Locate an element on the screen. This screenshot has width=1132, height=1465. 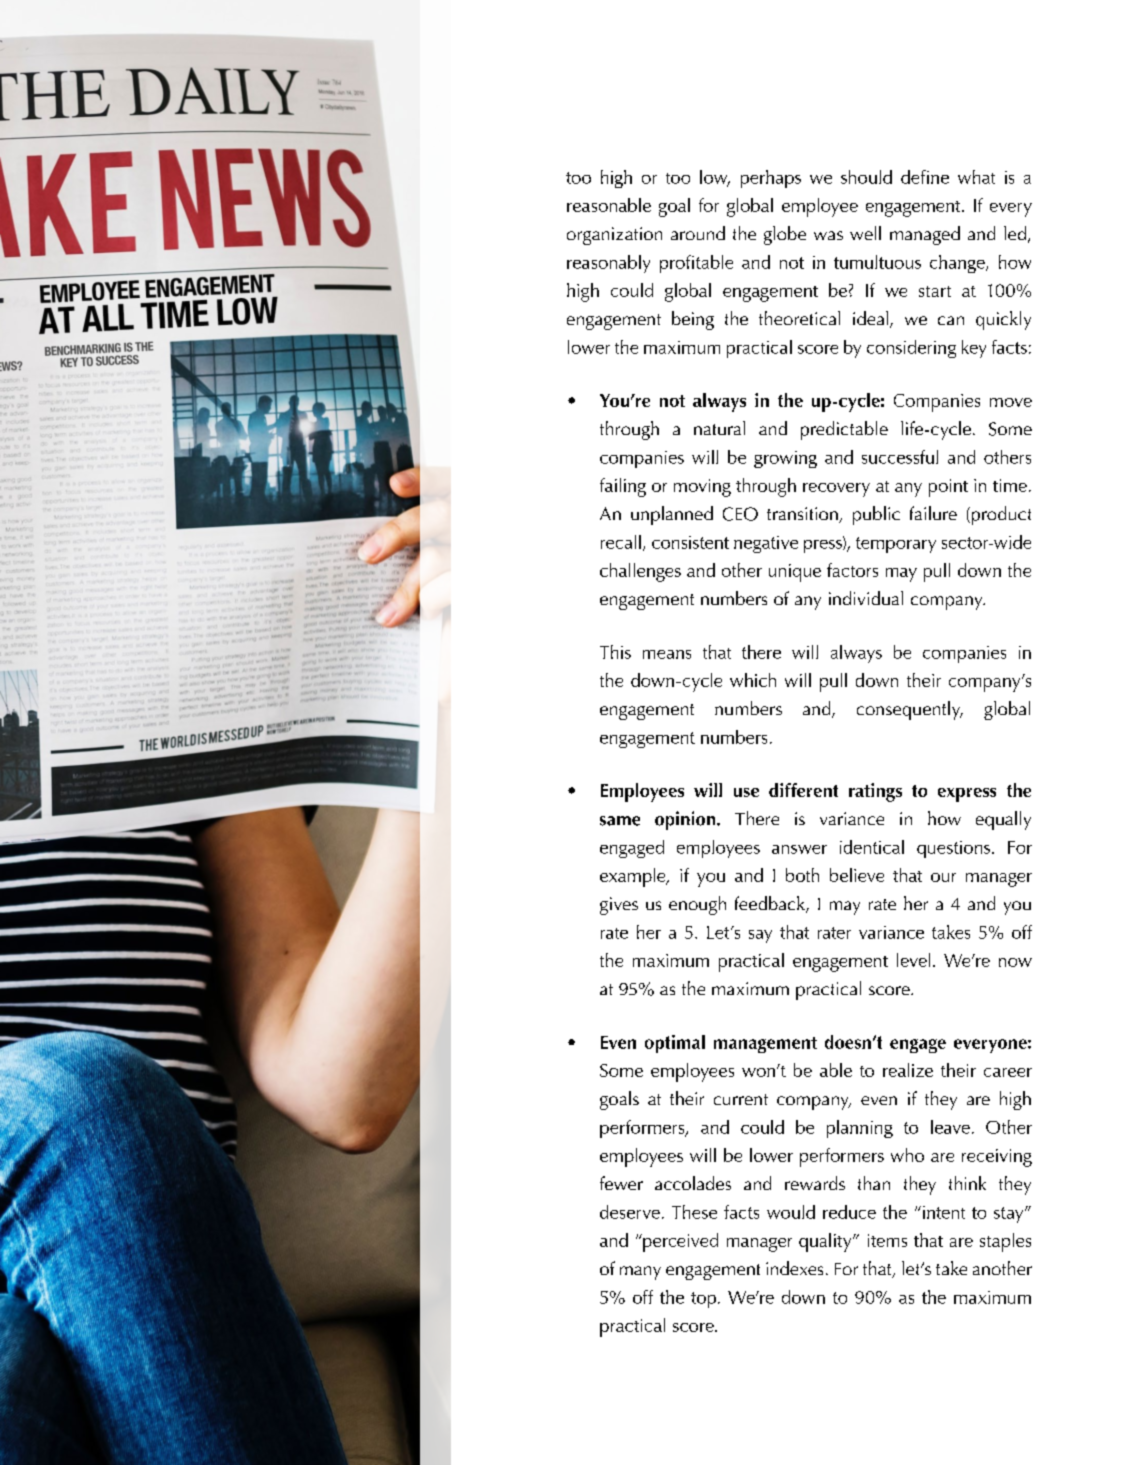
challenges is located at coordinates (640, 572).
